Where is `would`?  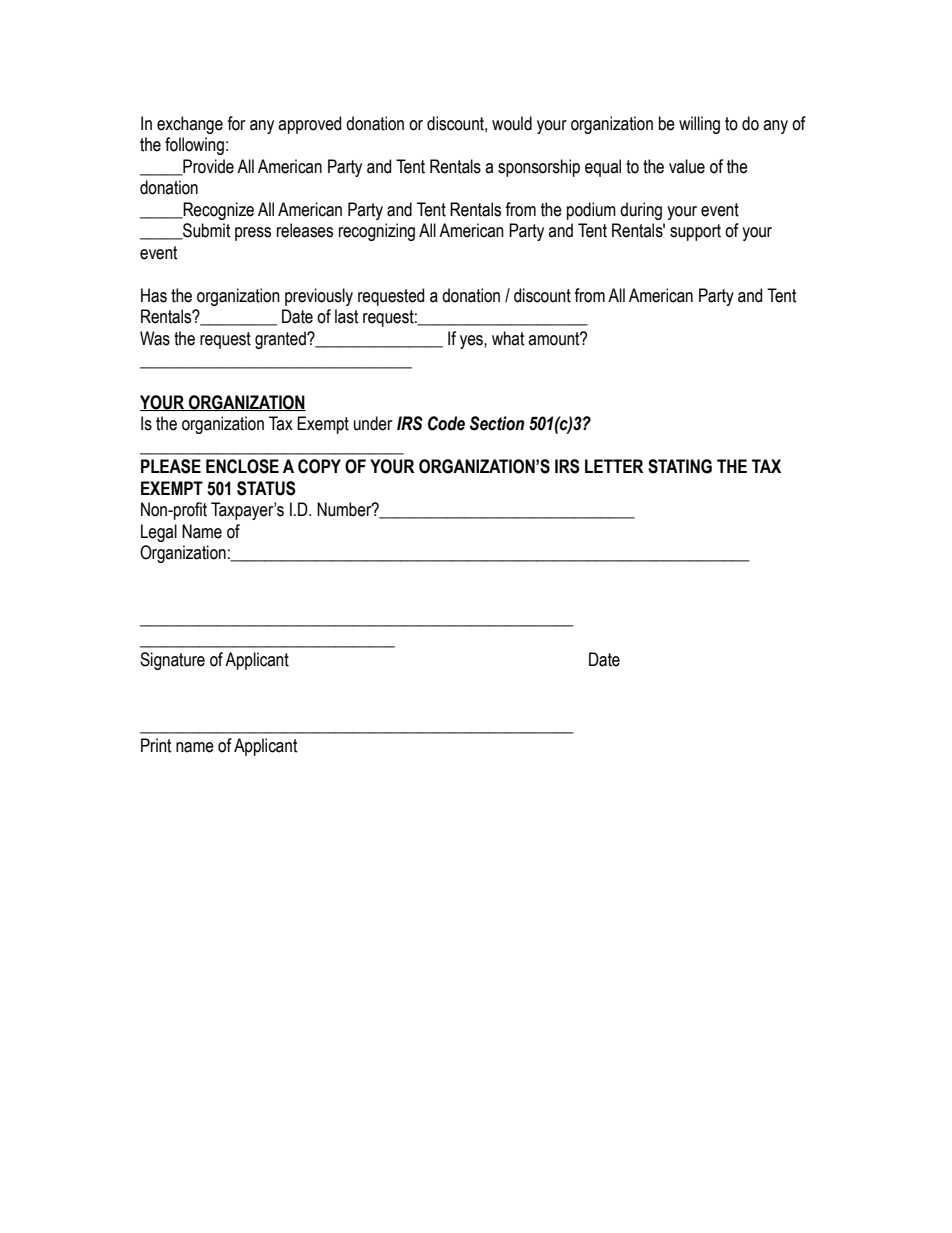 would is located at coordinates (512, 123).
